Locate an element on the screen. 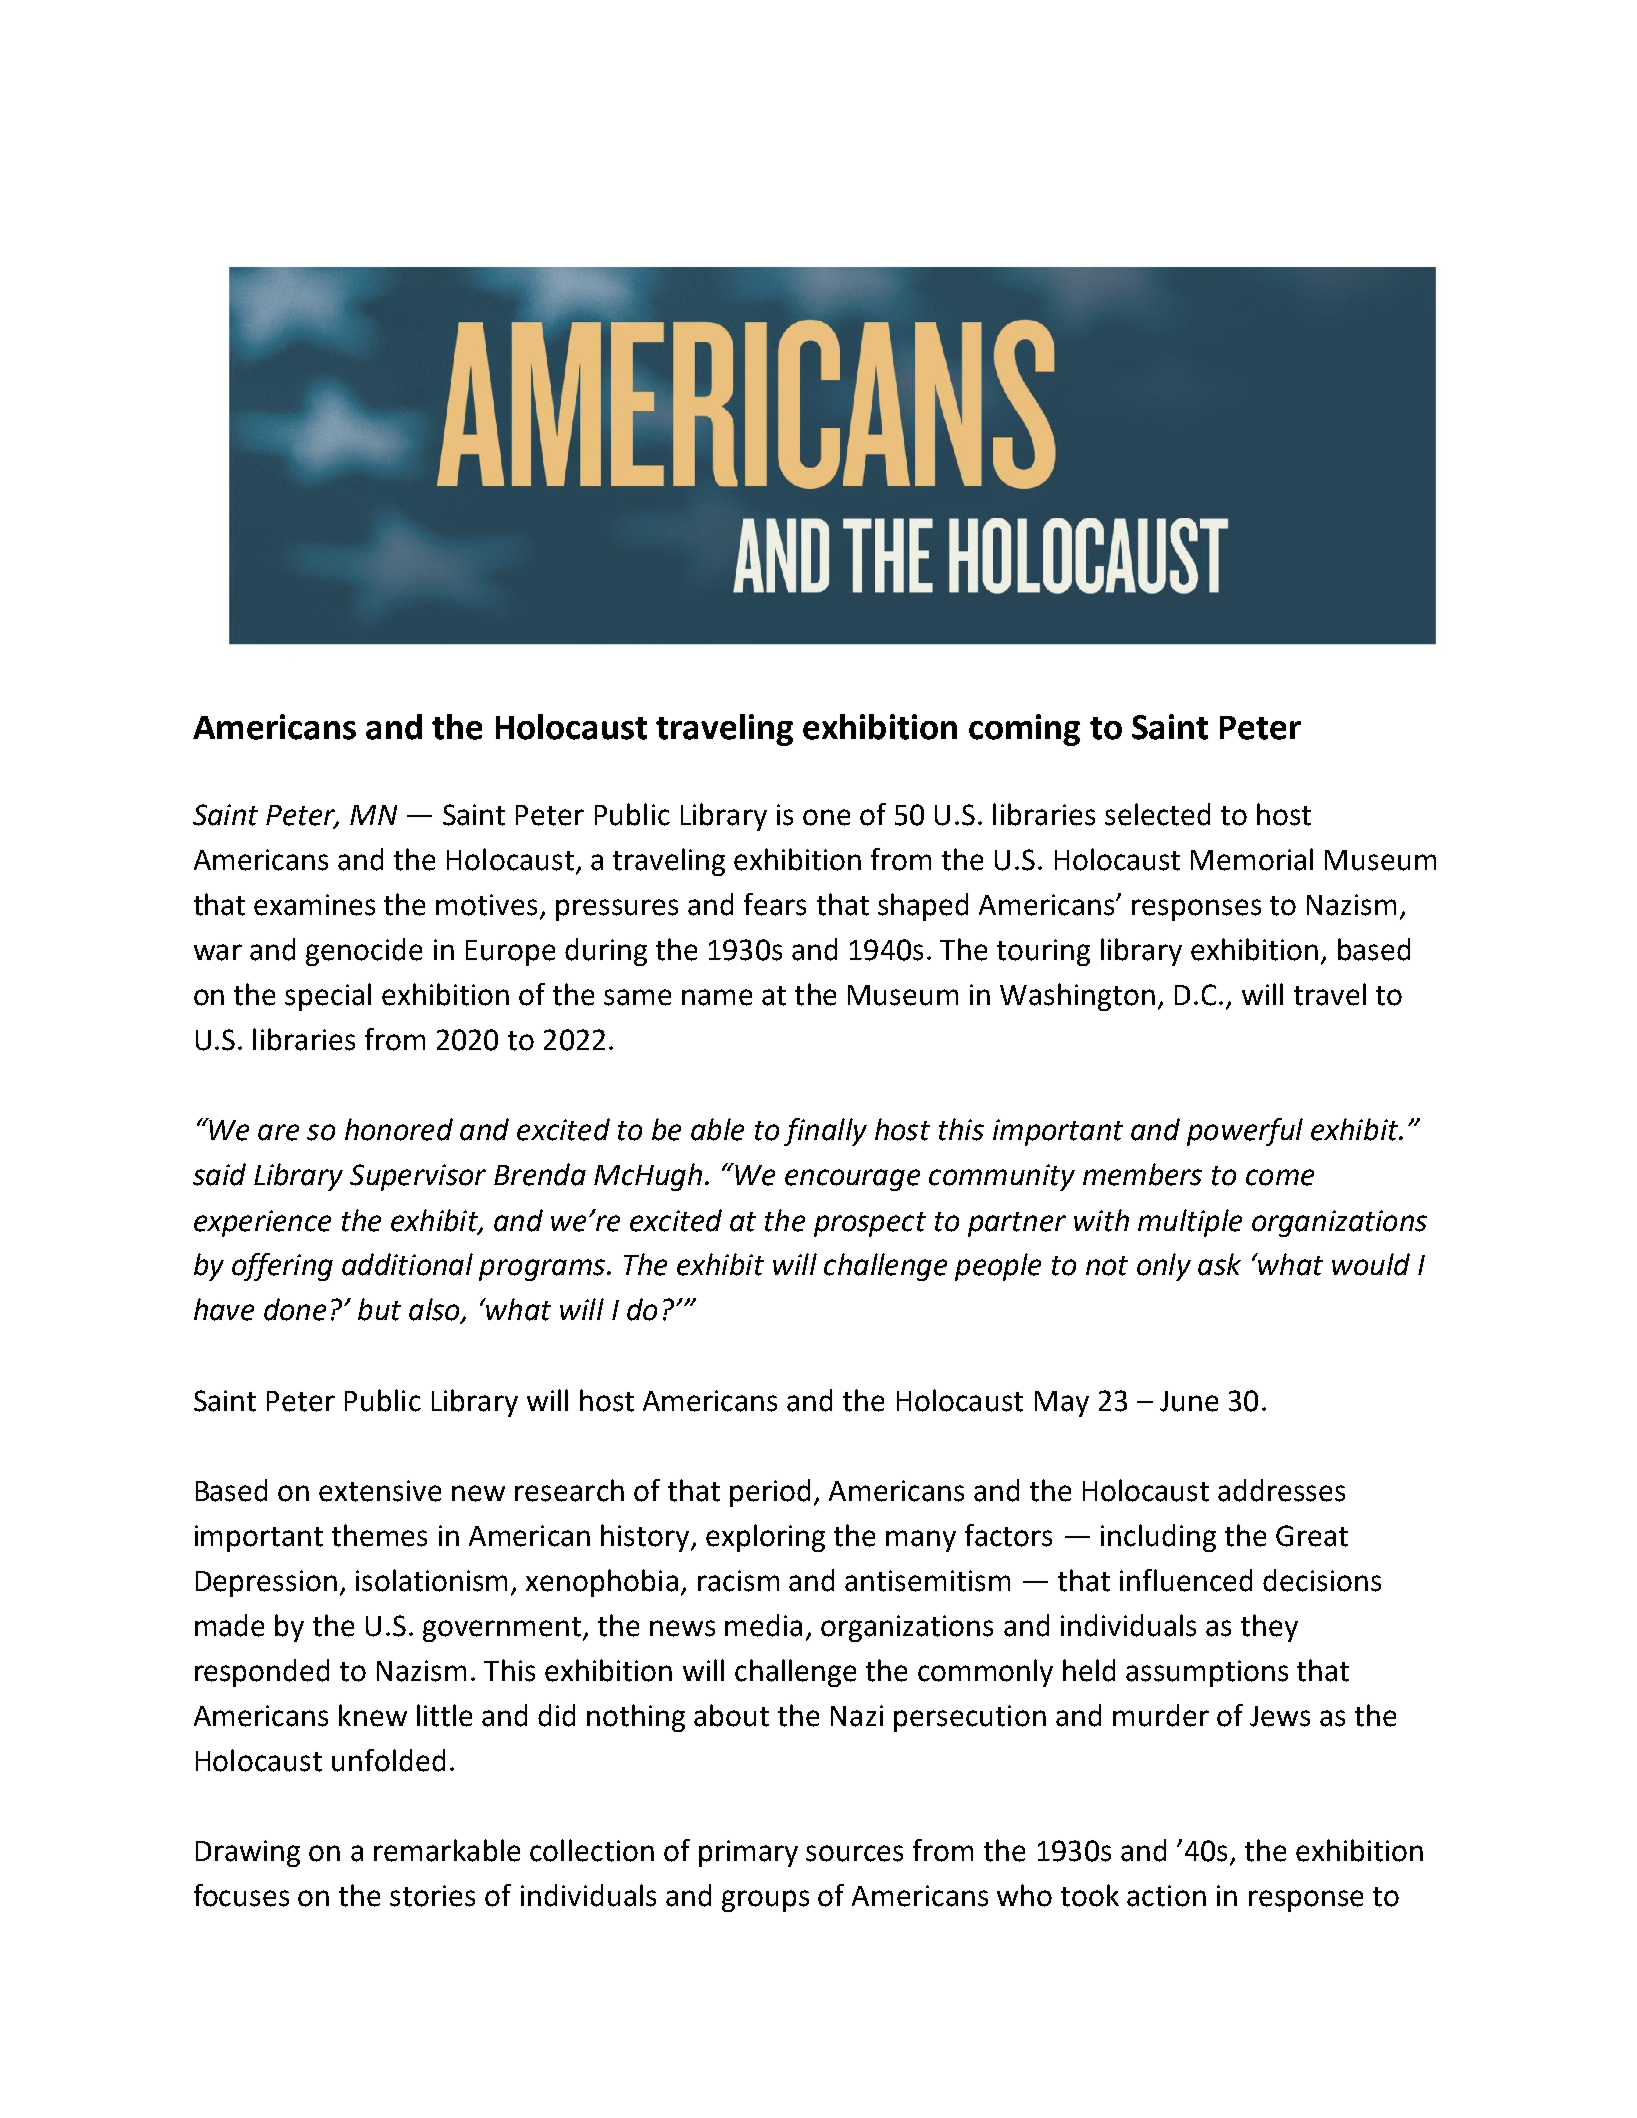  ask is located at coordinates (1219, 1264).
